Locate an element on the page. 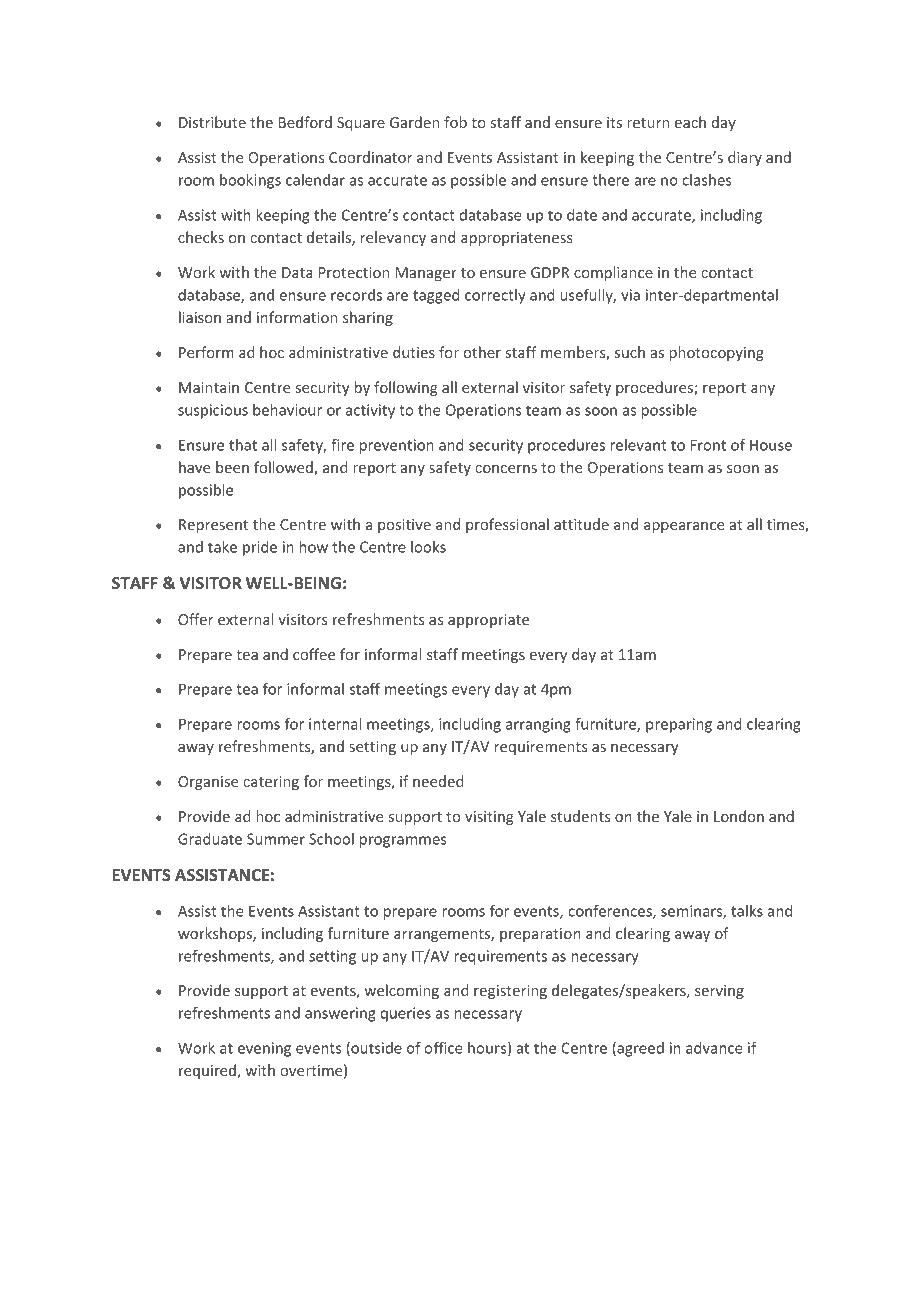 This document has height=1308, width=924. looks is located at coordinates (428, 547).
